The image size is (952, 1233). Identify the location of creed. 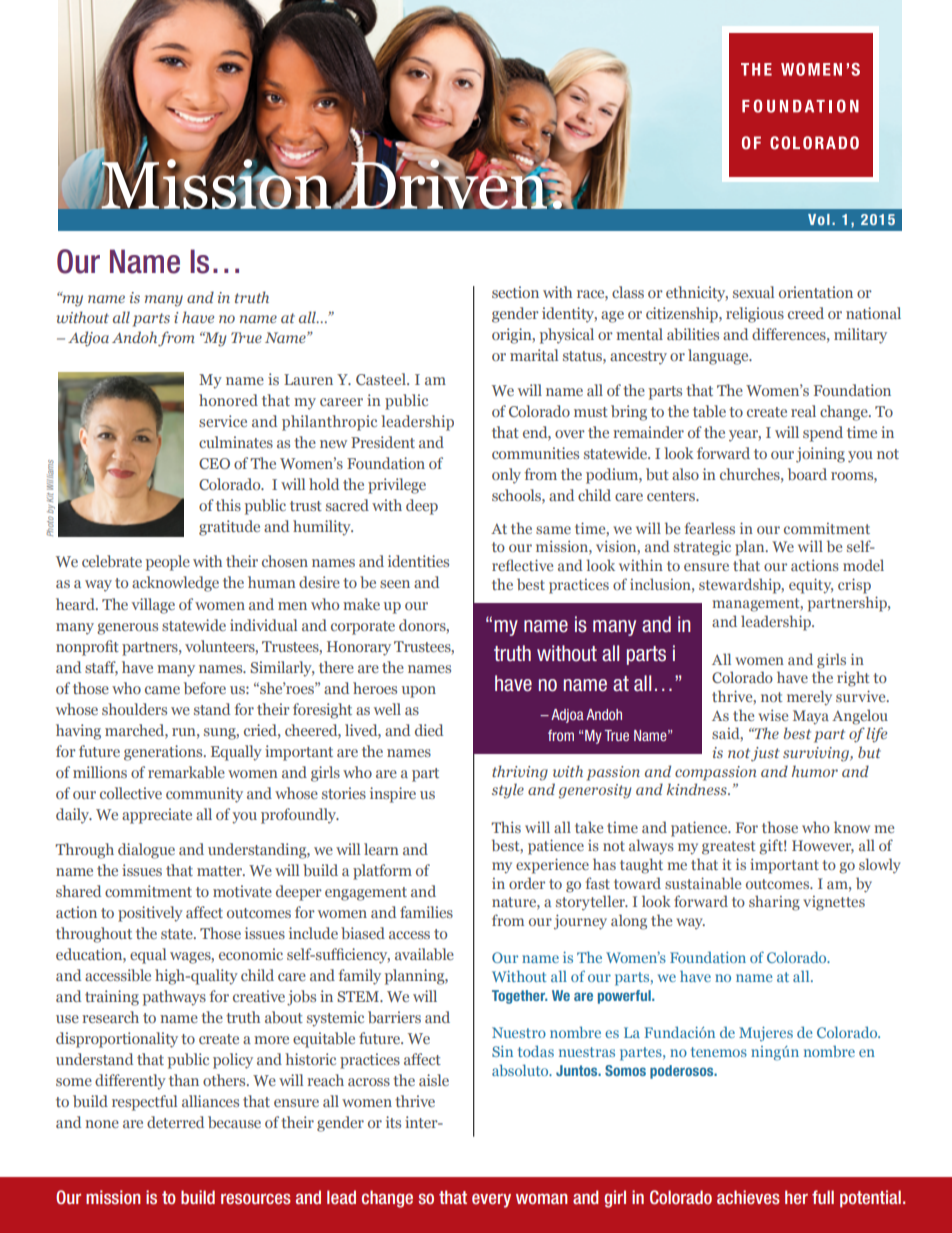
(806, 313).
